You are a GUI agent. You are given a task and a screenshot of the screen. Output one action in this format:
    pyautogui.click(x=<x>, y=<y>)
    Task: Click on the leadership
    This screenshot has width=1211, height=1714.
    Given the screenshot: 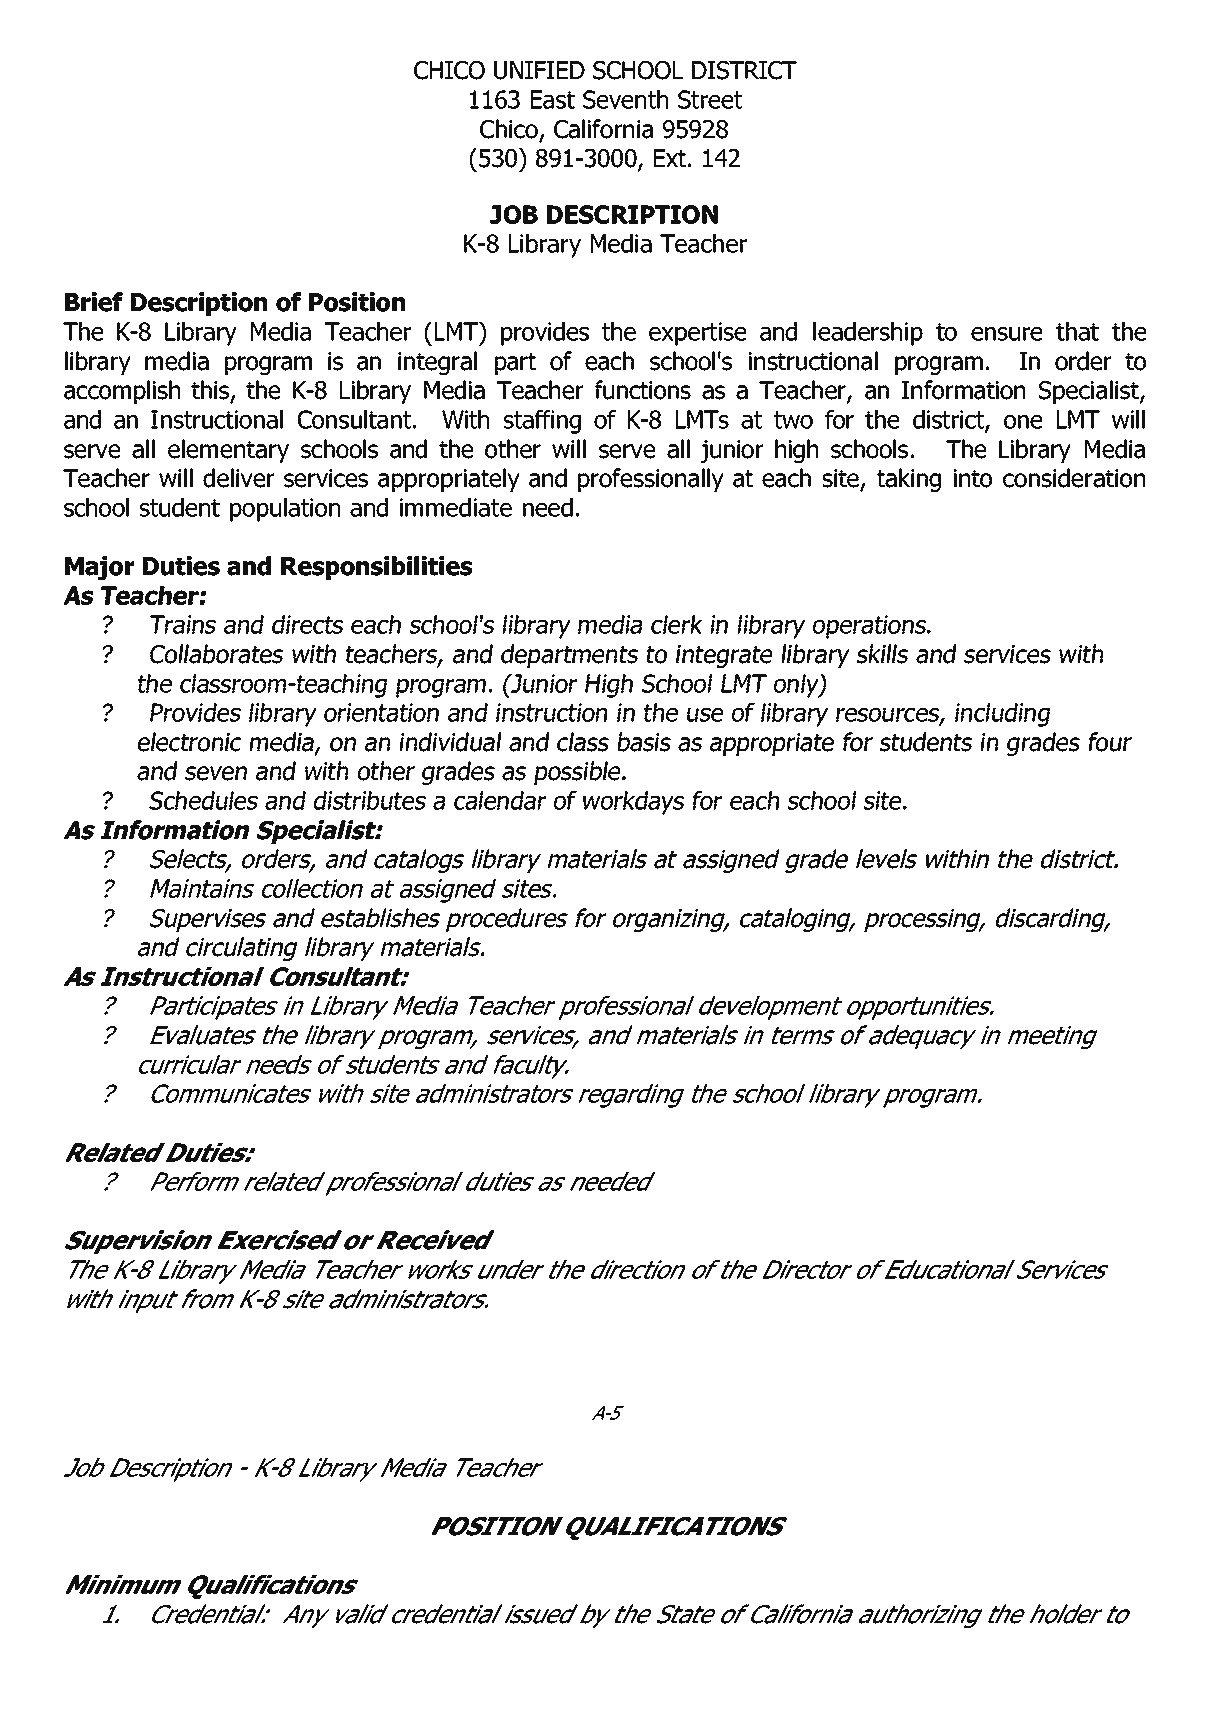 What is the action you would take?
    pyautogui.click(x=868, y=334)
